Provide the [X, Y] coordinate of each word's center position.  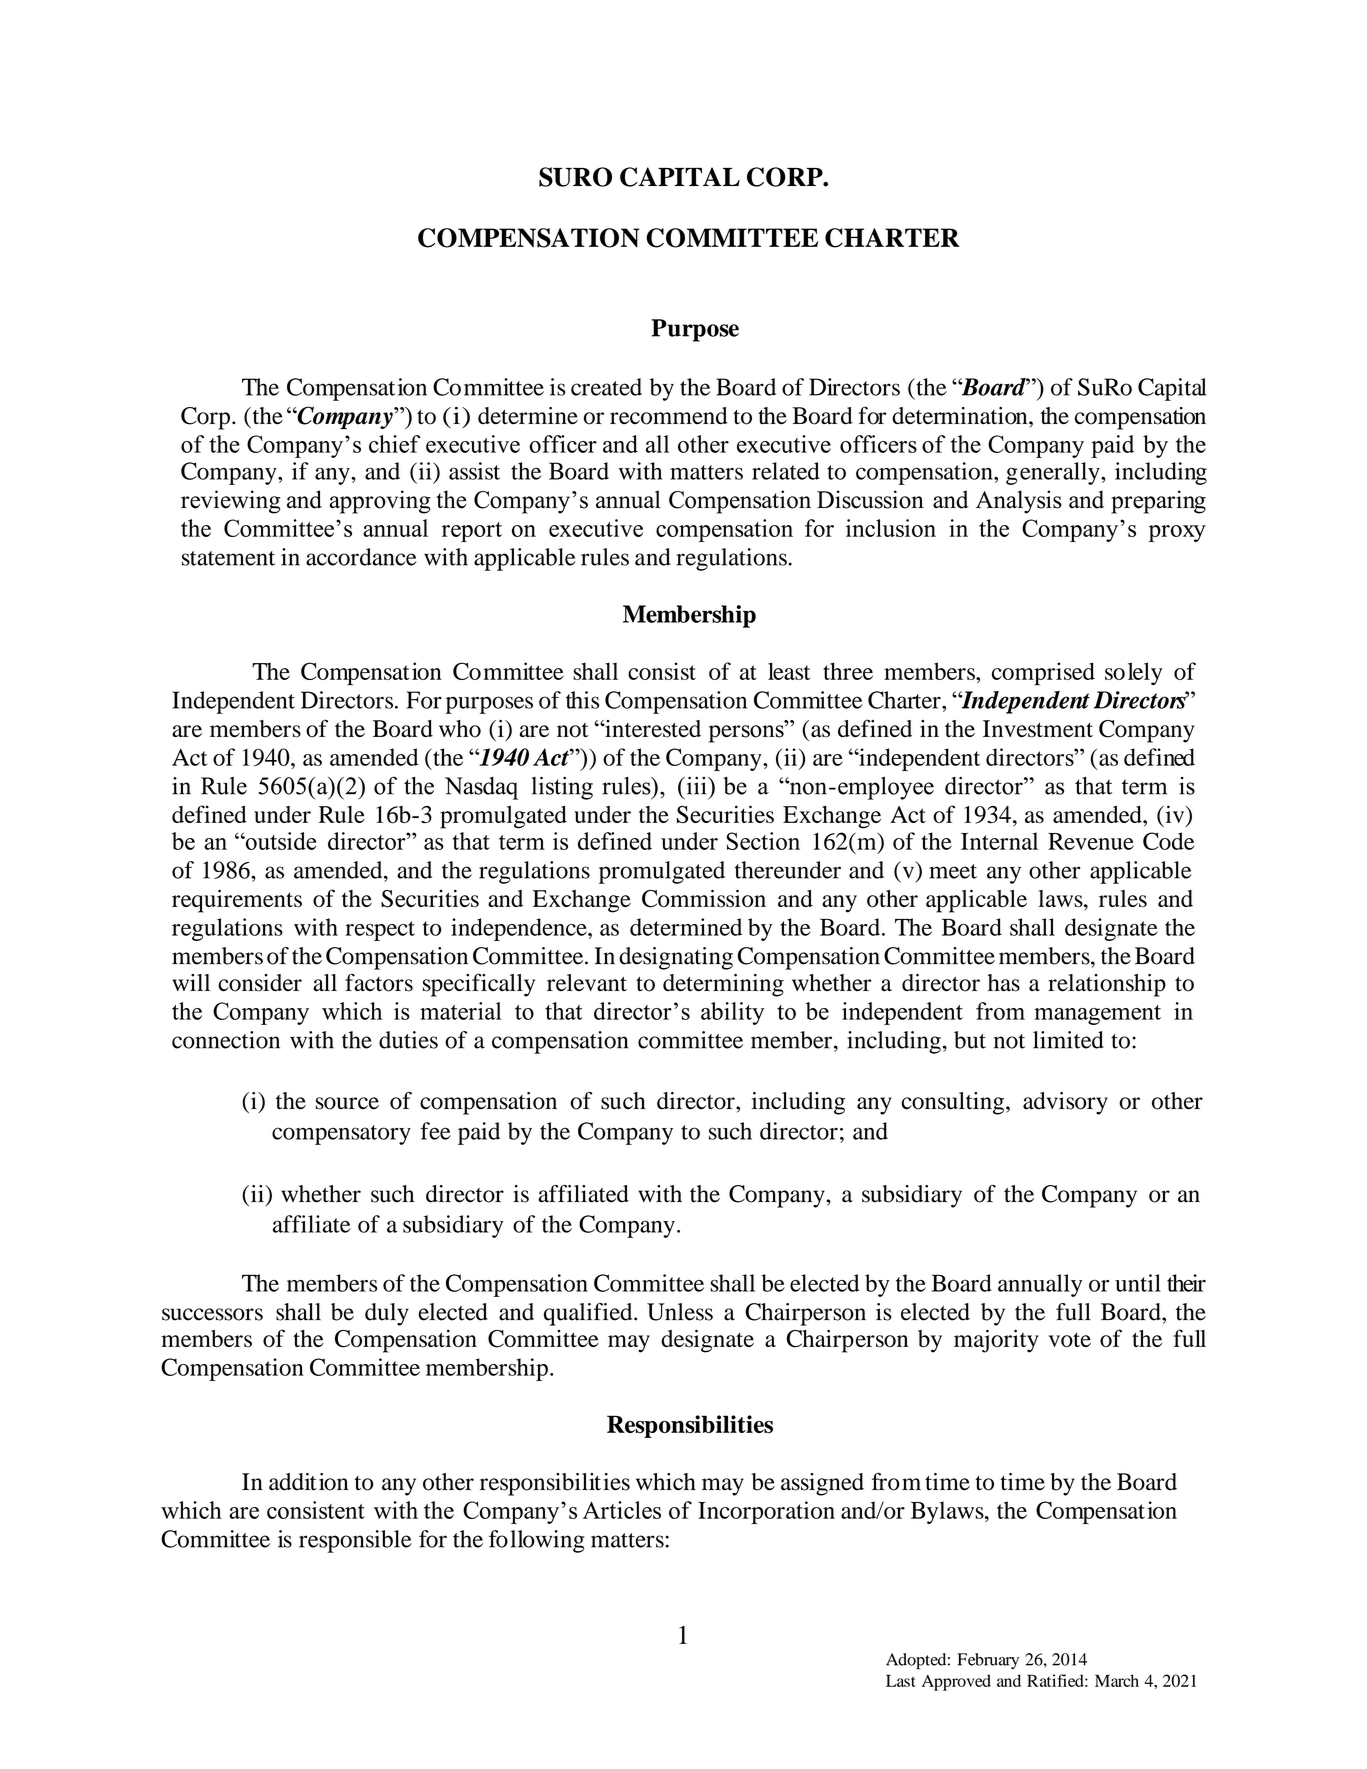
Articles [622, 1510]
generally [1054, 473]
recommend [669, 416]
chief [394, 444]
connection [226, 1040]
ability [733, 1013]
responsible [355, 1541]
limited [1068, 1040]
